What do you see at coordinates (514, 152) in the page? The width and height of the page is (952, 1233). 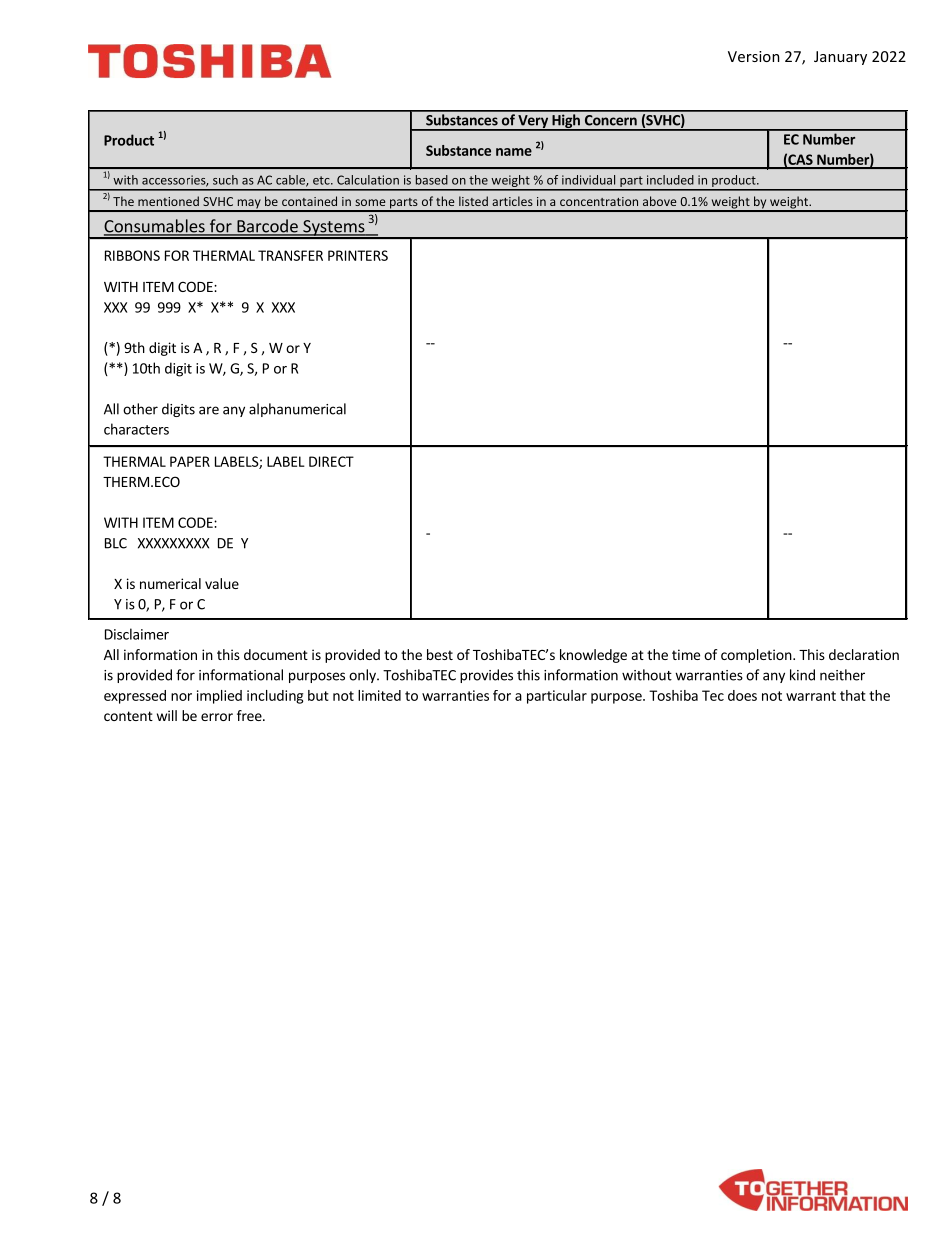 I see `name` at bounding box center [514, 152].
